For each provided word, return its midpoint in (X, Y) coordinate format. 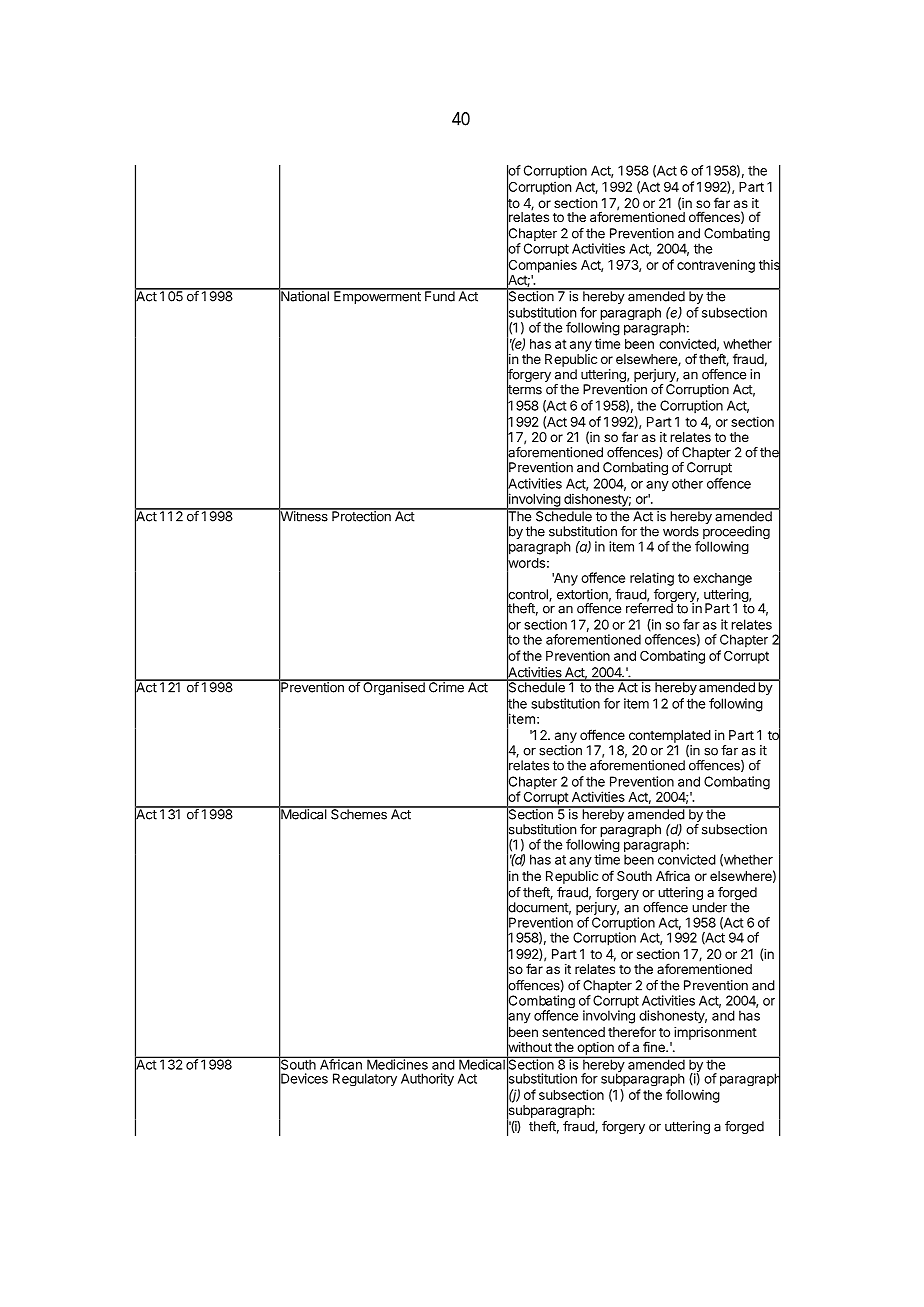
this (770, 265)
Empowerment (377, 296)
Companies (542, 266)
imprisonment (715, 1033)
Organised (394, 687)
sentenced (573, 1032)
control (528, 594)
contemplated (670, 737)
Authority (427, 1079)
